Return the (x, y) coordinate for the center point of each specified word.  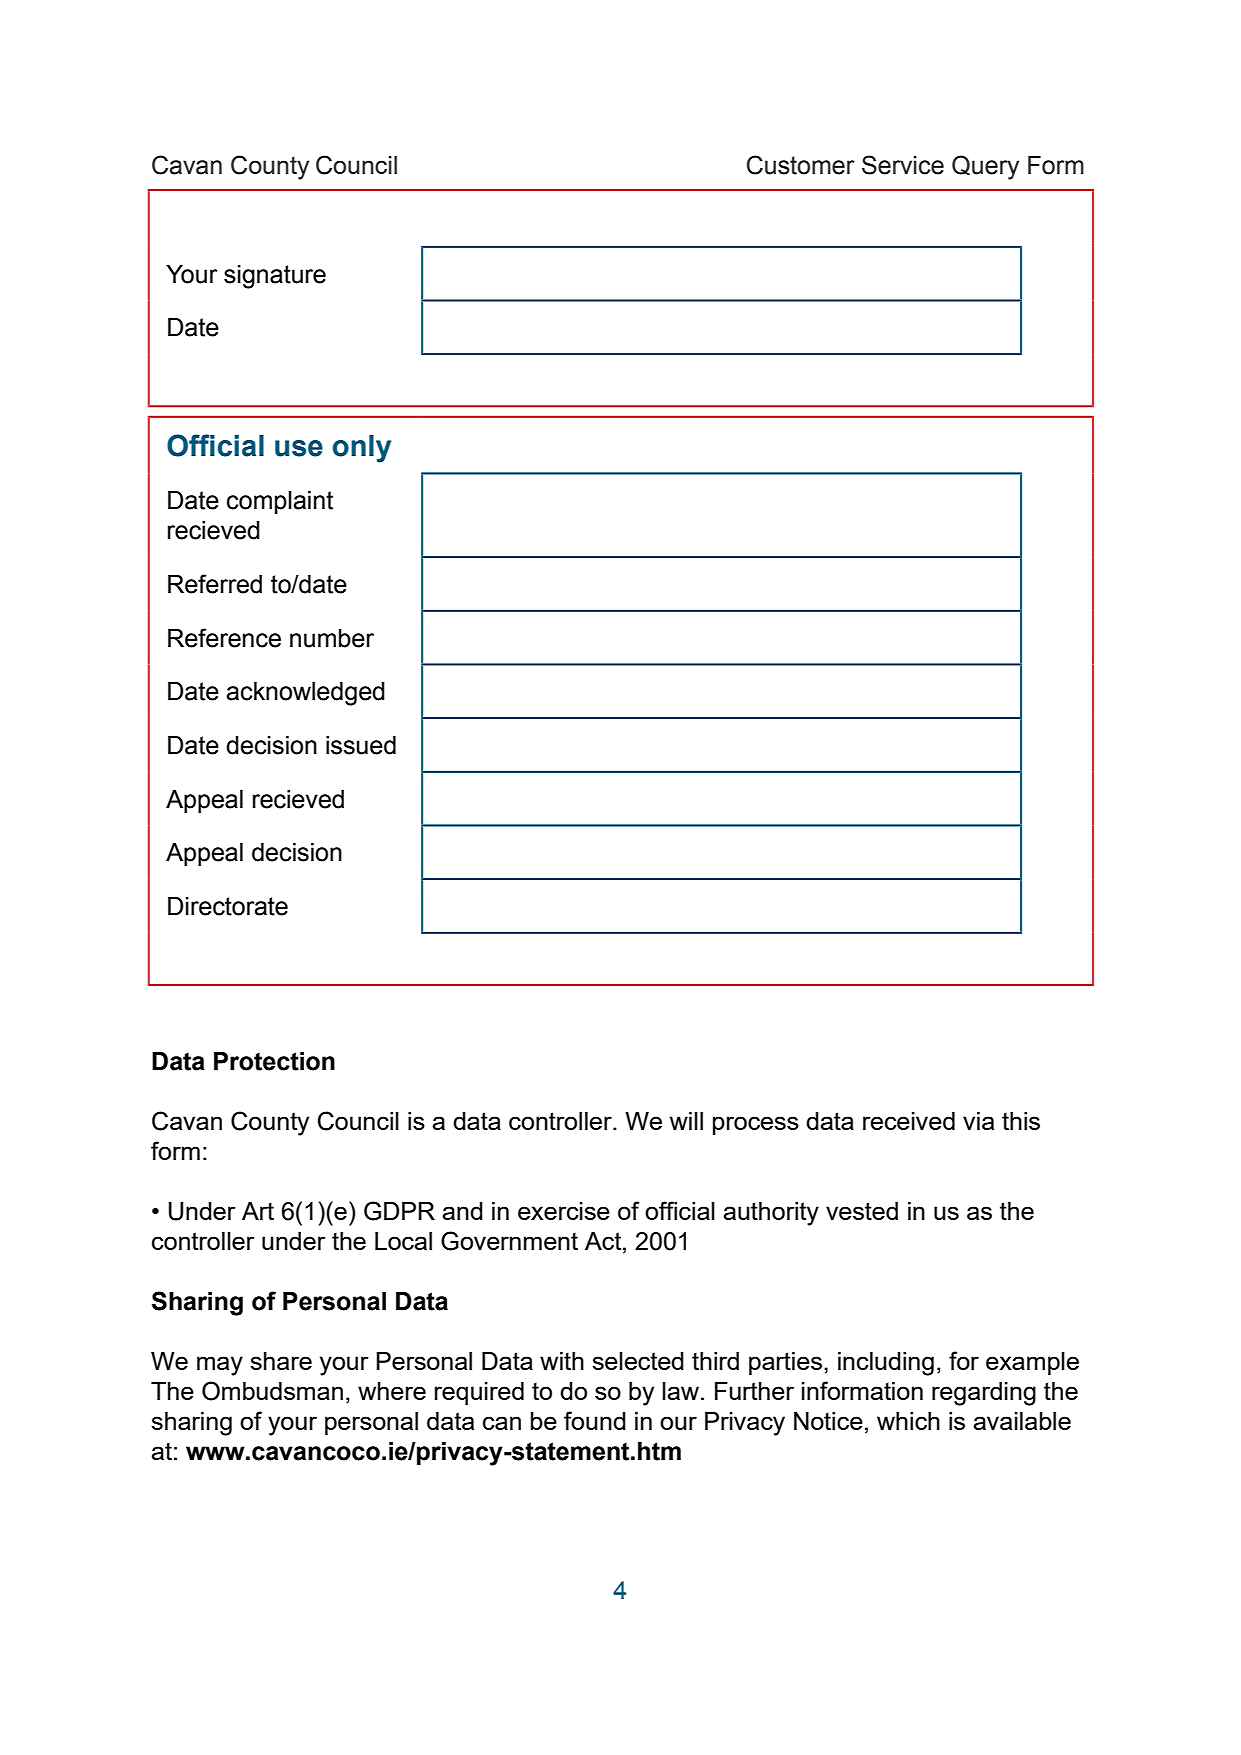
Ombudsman (272, 1391)
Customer (801, 165)
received (909, 1121)
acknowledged (305, 694)
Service (903, 165)
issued (361, 745)
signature (275, 277)
